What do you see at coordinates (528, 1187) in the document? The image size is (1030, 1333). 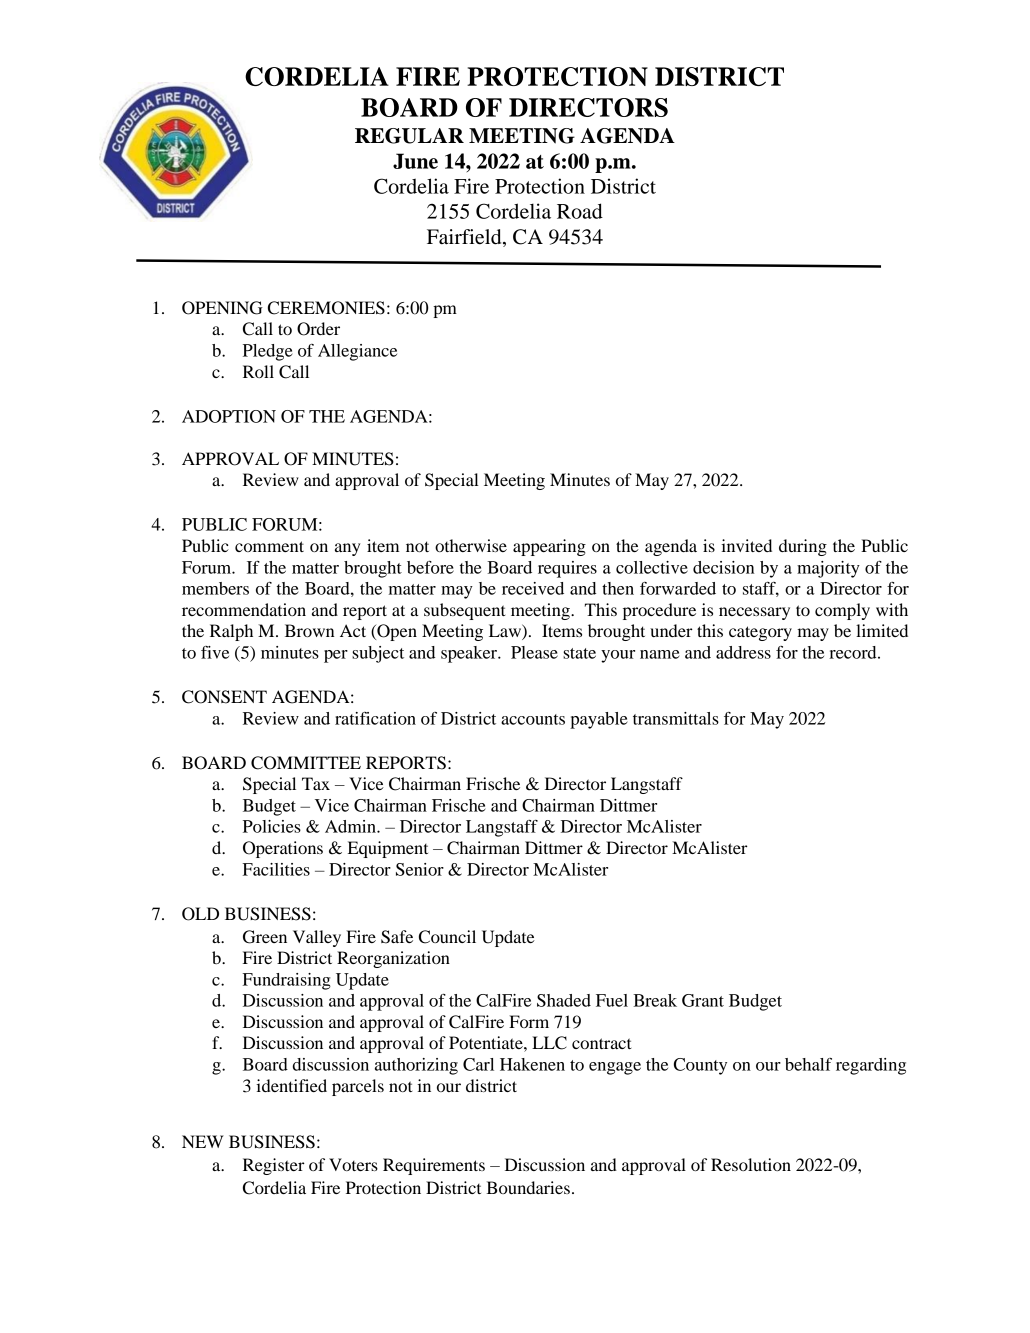 I see `Boundaries` at bounding box center [528, 1187].
